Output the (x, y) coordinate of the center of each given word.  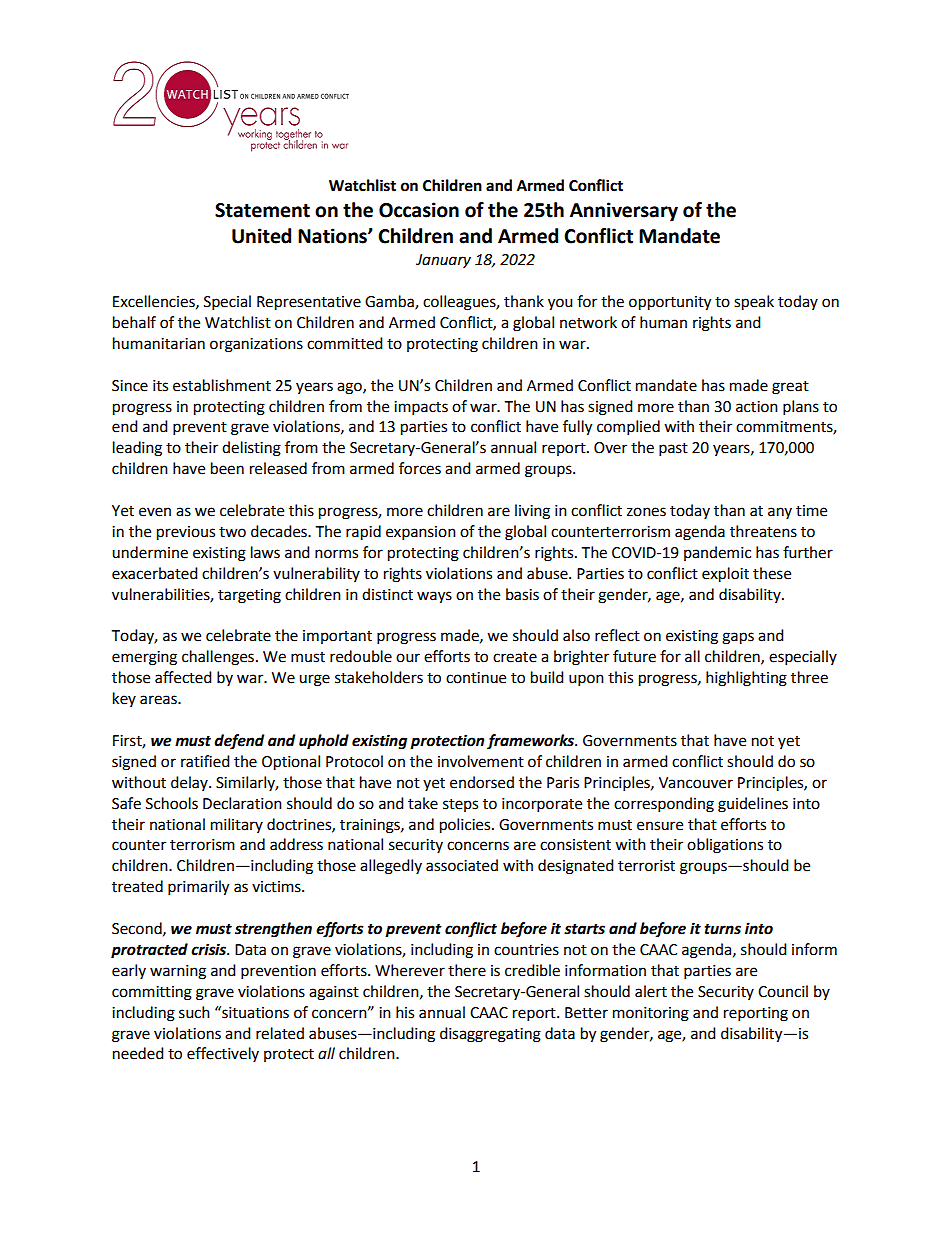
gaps (738, 638)
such (194, 1012)
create (515, 657)
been (227, 468)
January (443, 261)
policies (466, 826)
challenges (218, 658)
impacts (421, 408)
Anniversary (624, 211)
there (467, 970)
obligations (725, 846)
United (261, 236)
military (237, 825)
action (757, 407)
